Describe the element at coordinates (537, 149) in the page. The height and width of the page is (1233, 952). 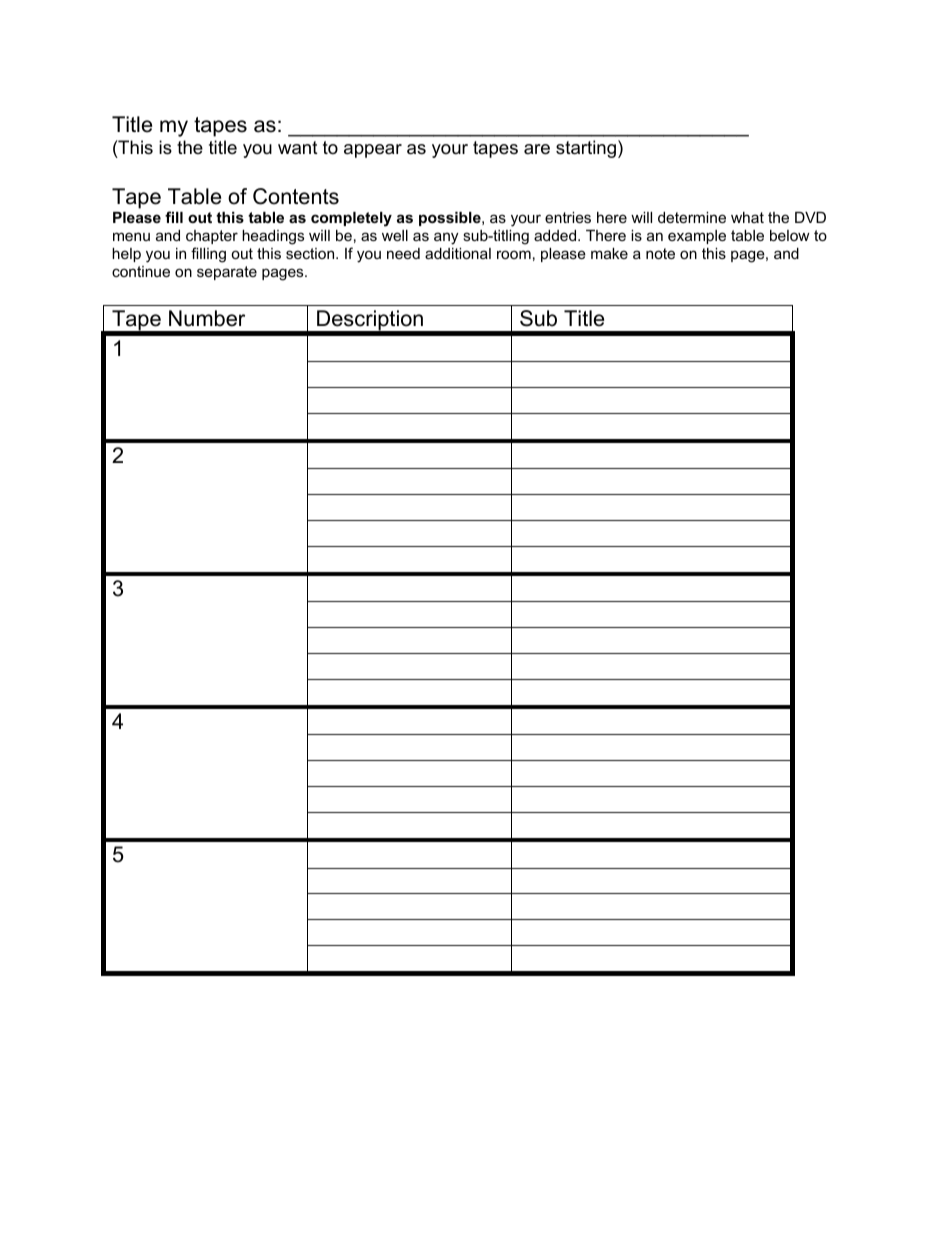
I see `are` at that location.
